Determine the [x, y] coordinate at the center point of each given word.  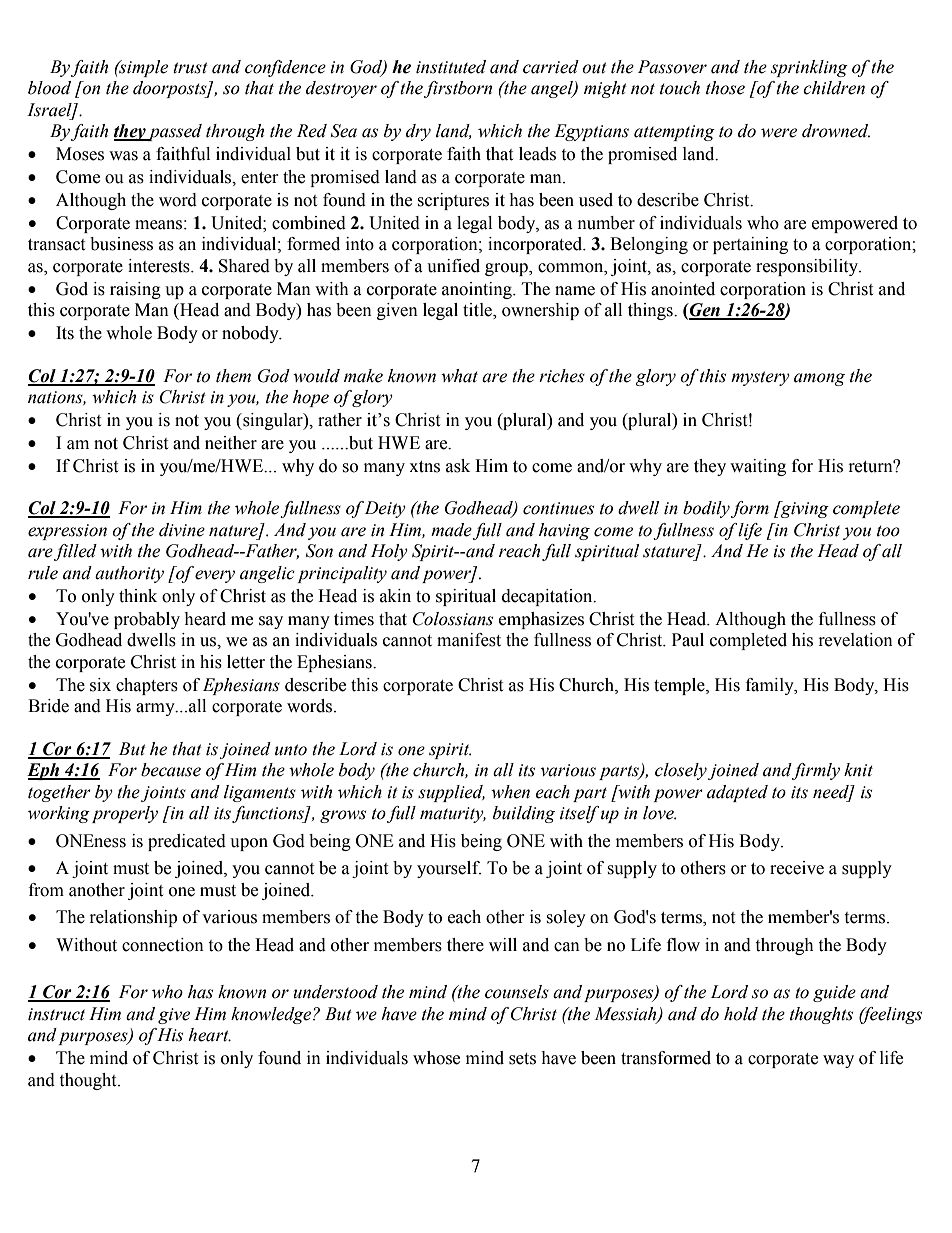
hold [741, 1014]
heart [209, 1035]
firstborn [458, 89]
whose [436, 1058]
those [725, 88]
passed [174, 132]
